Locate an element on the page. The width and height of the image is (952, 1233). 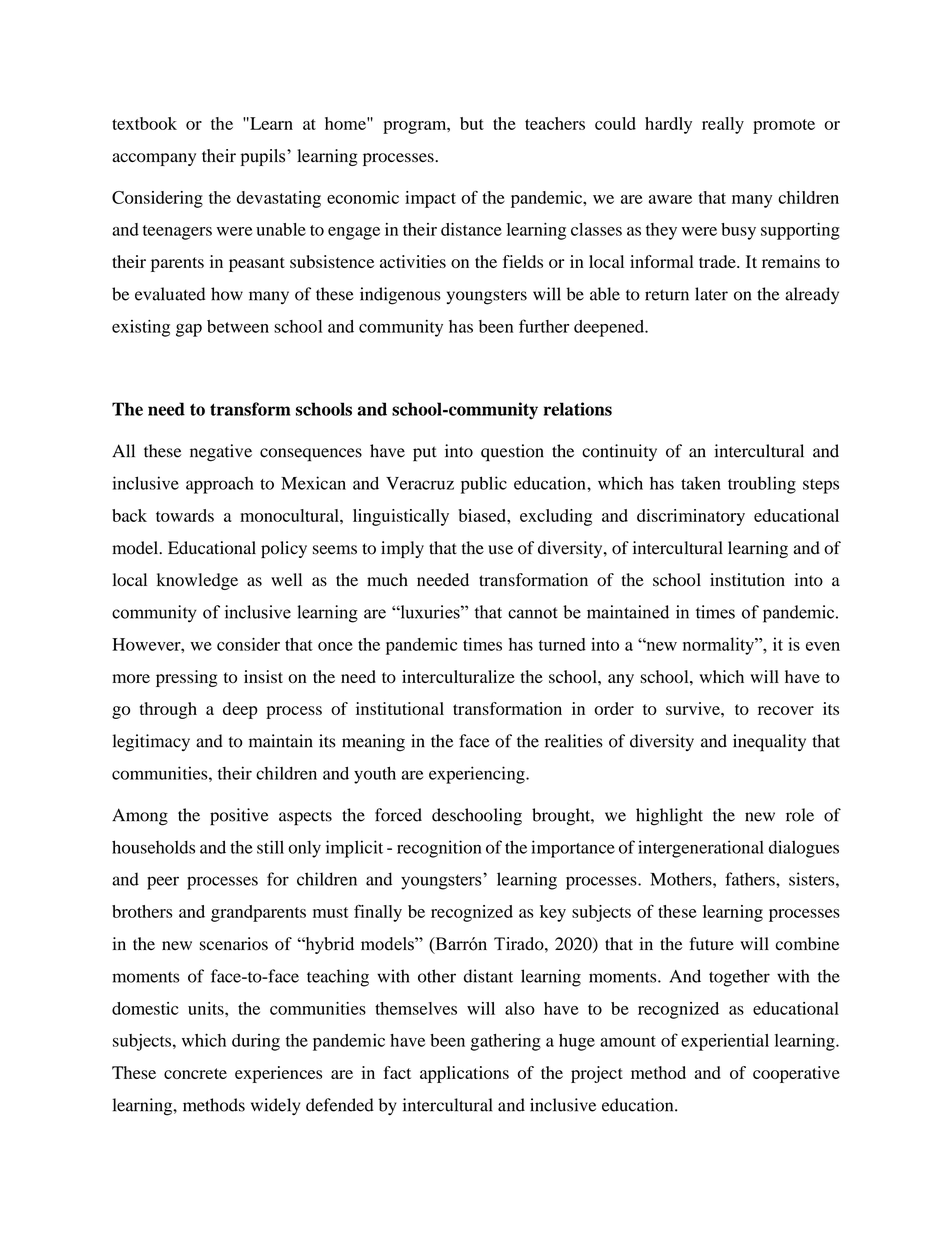
negative is located at coordinates (221, 453).
